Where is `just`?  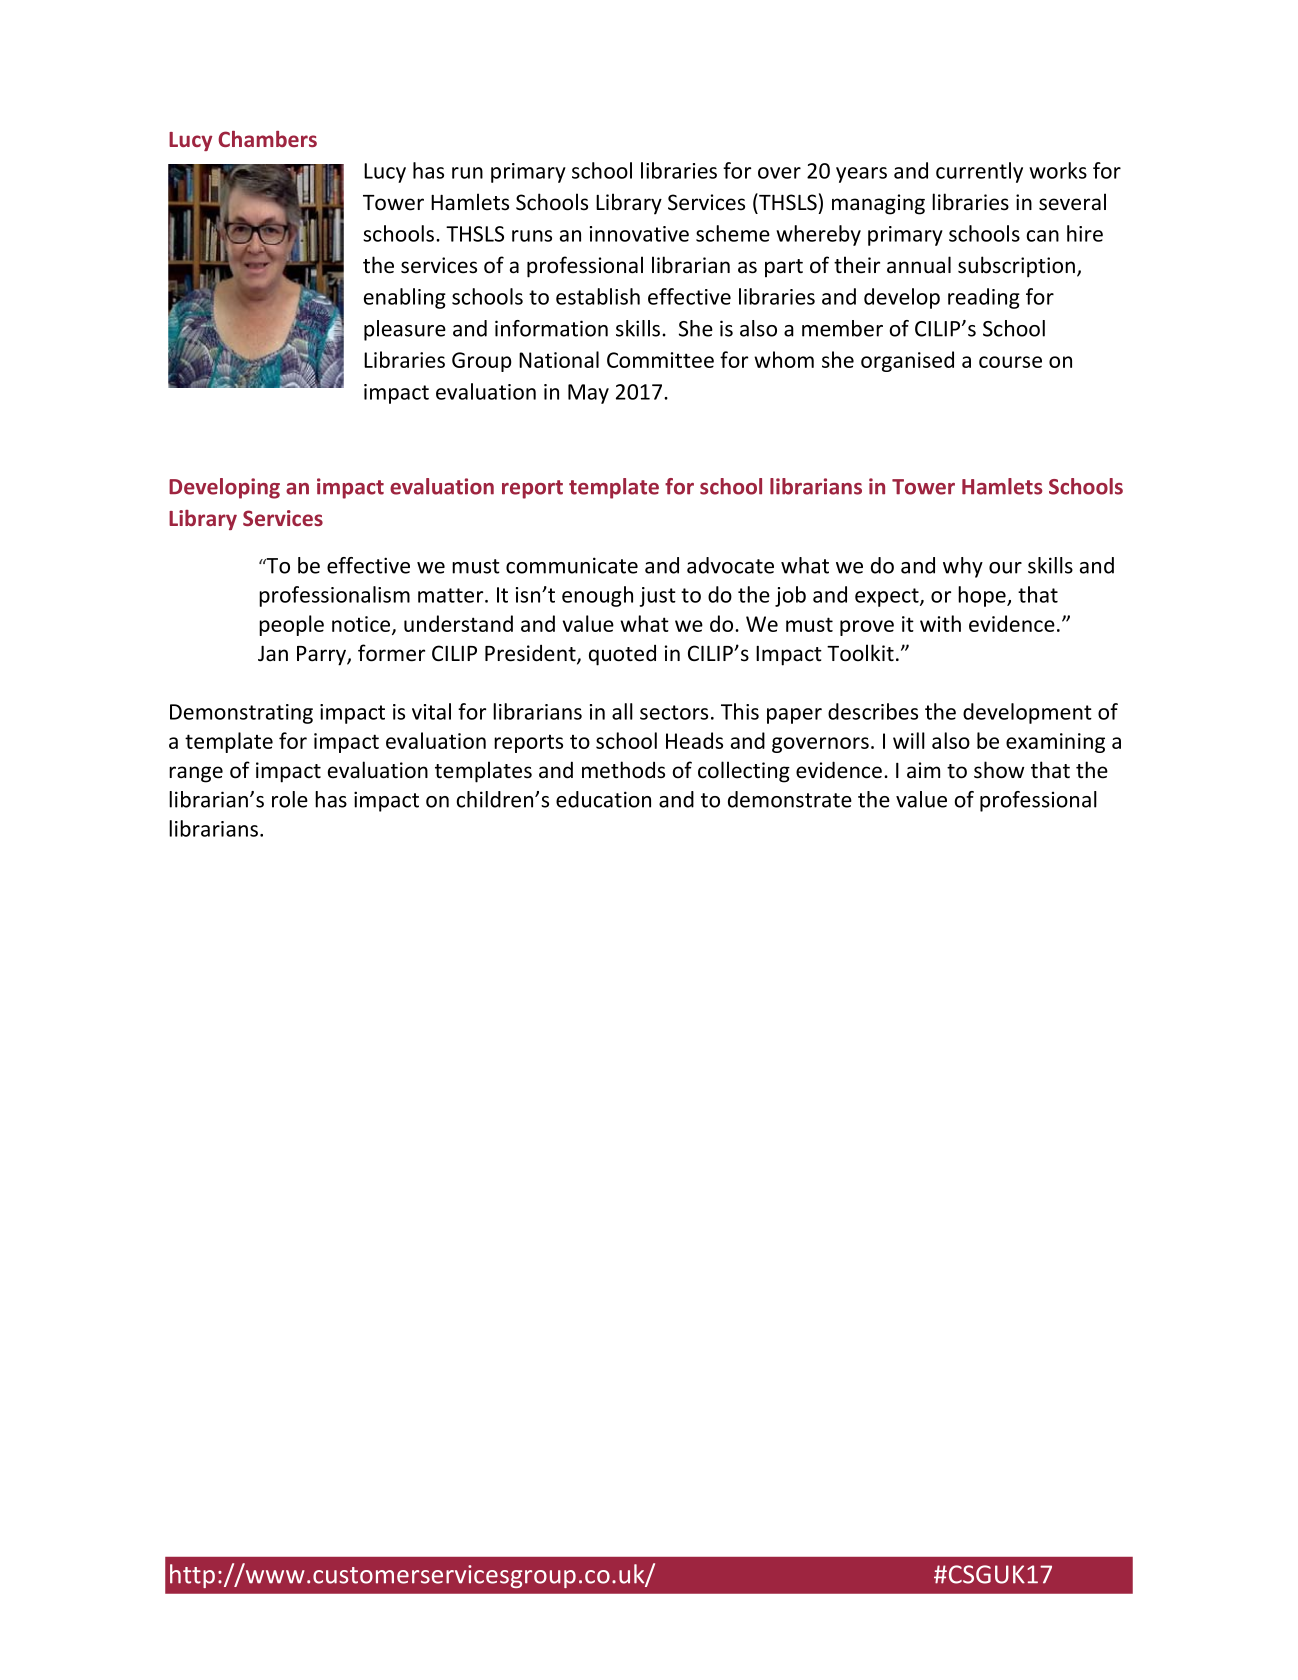 just is located at coordinates (657, 597).
